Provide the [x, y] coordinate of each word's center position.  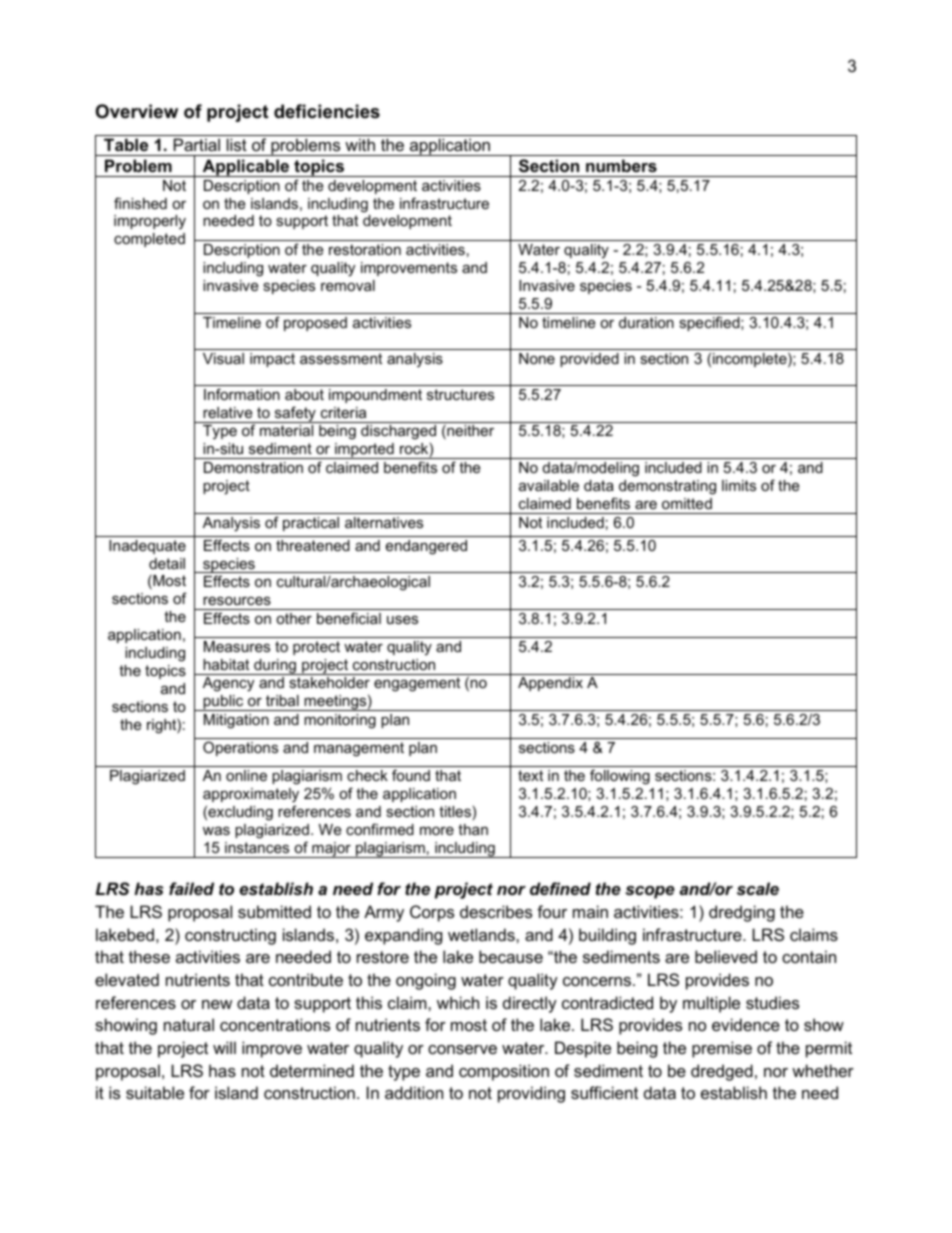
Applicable [246, 168]
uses [402, 619]
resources [237, 600]
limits [739, 485]
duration [646, 322]
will [224, 1047]
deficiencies [327, 111]
